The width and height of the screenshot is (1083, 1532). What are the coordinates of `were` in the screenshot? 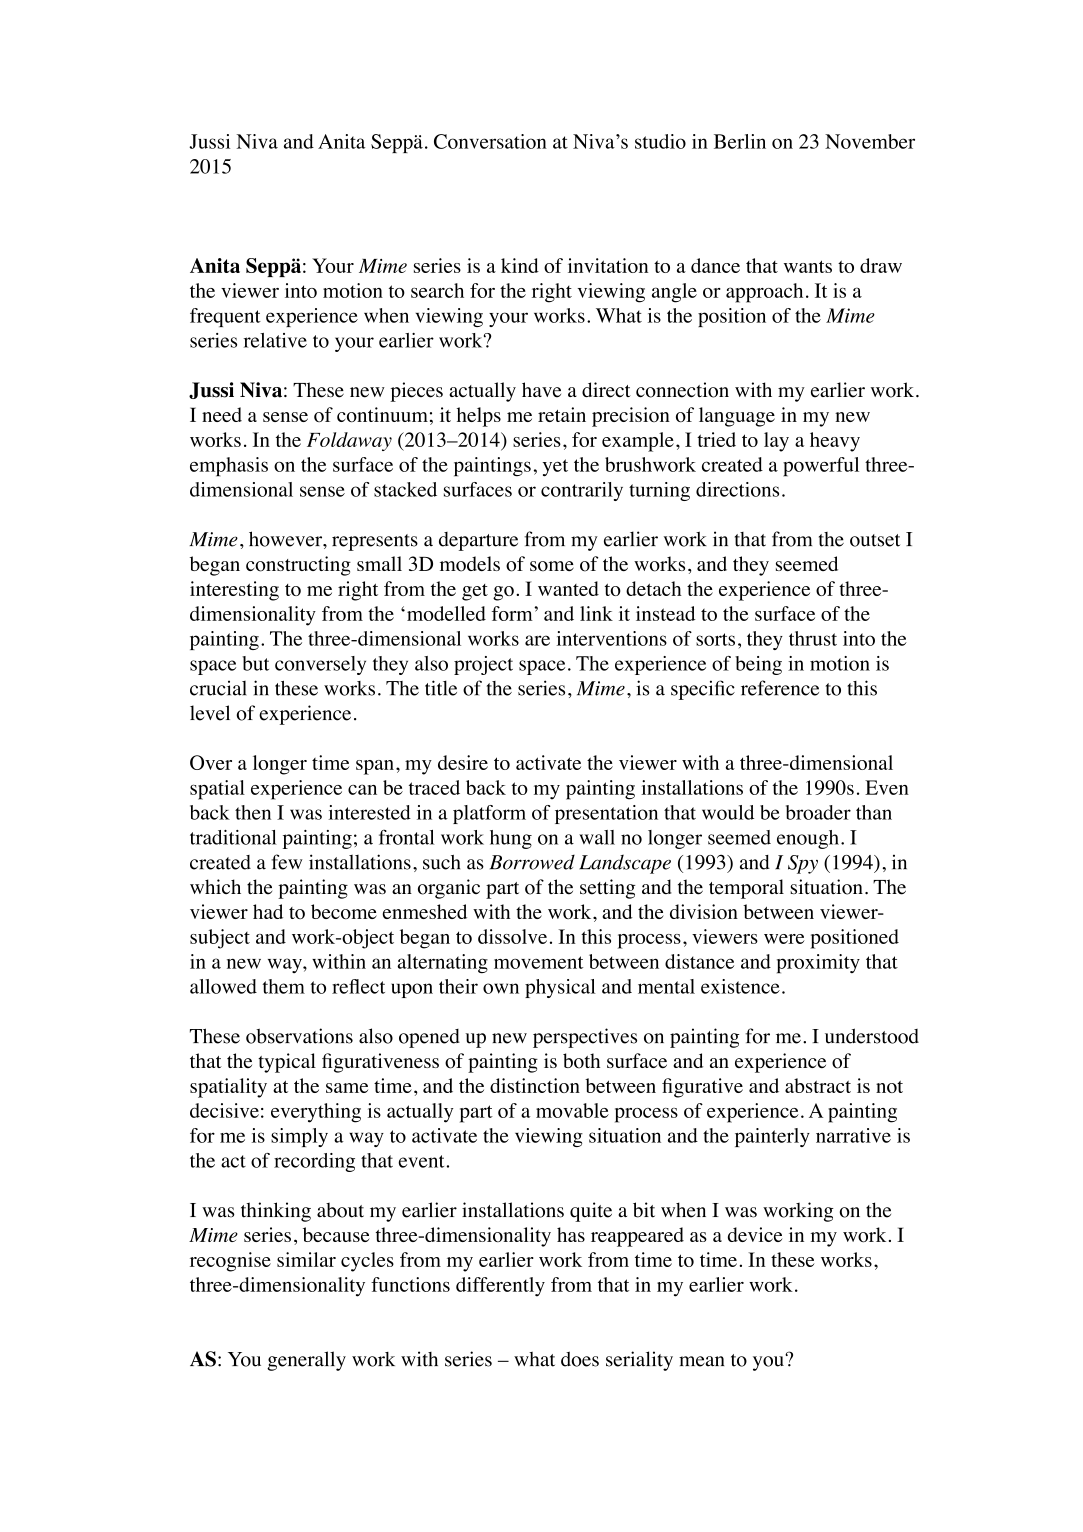 It's located at (784, 939).
